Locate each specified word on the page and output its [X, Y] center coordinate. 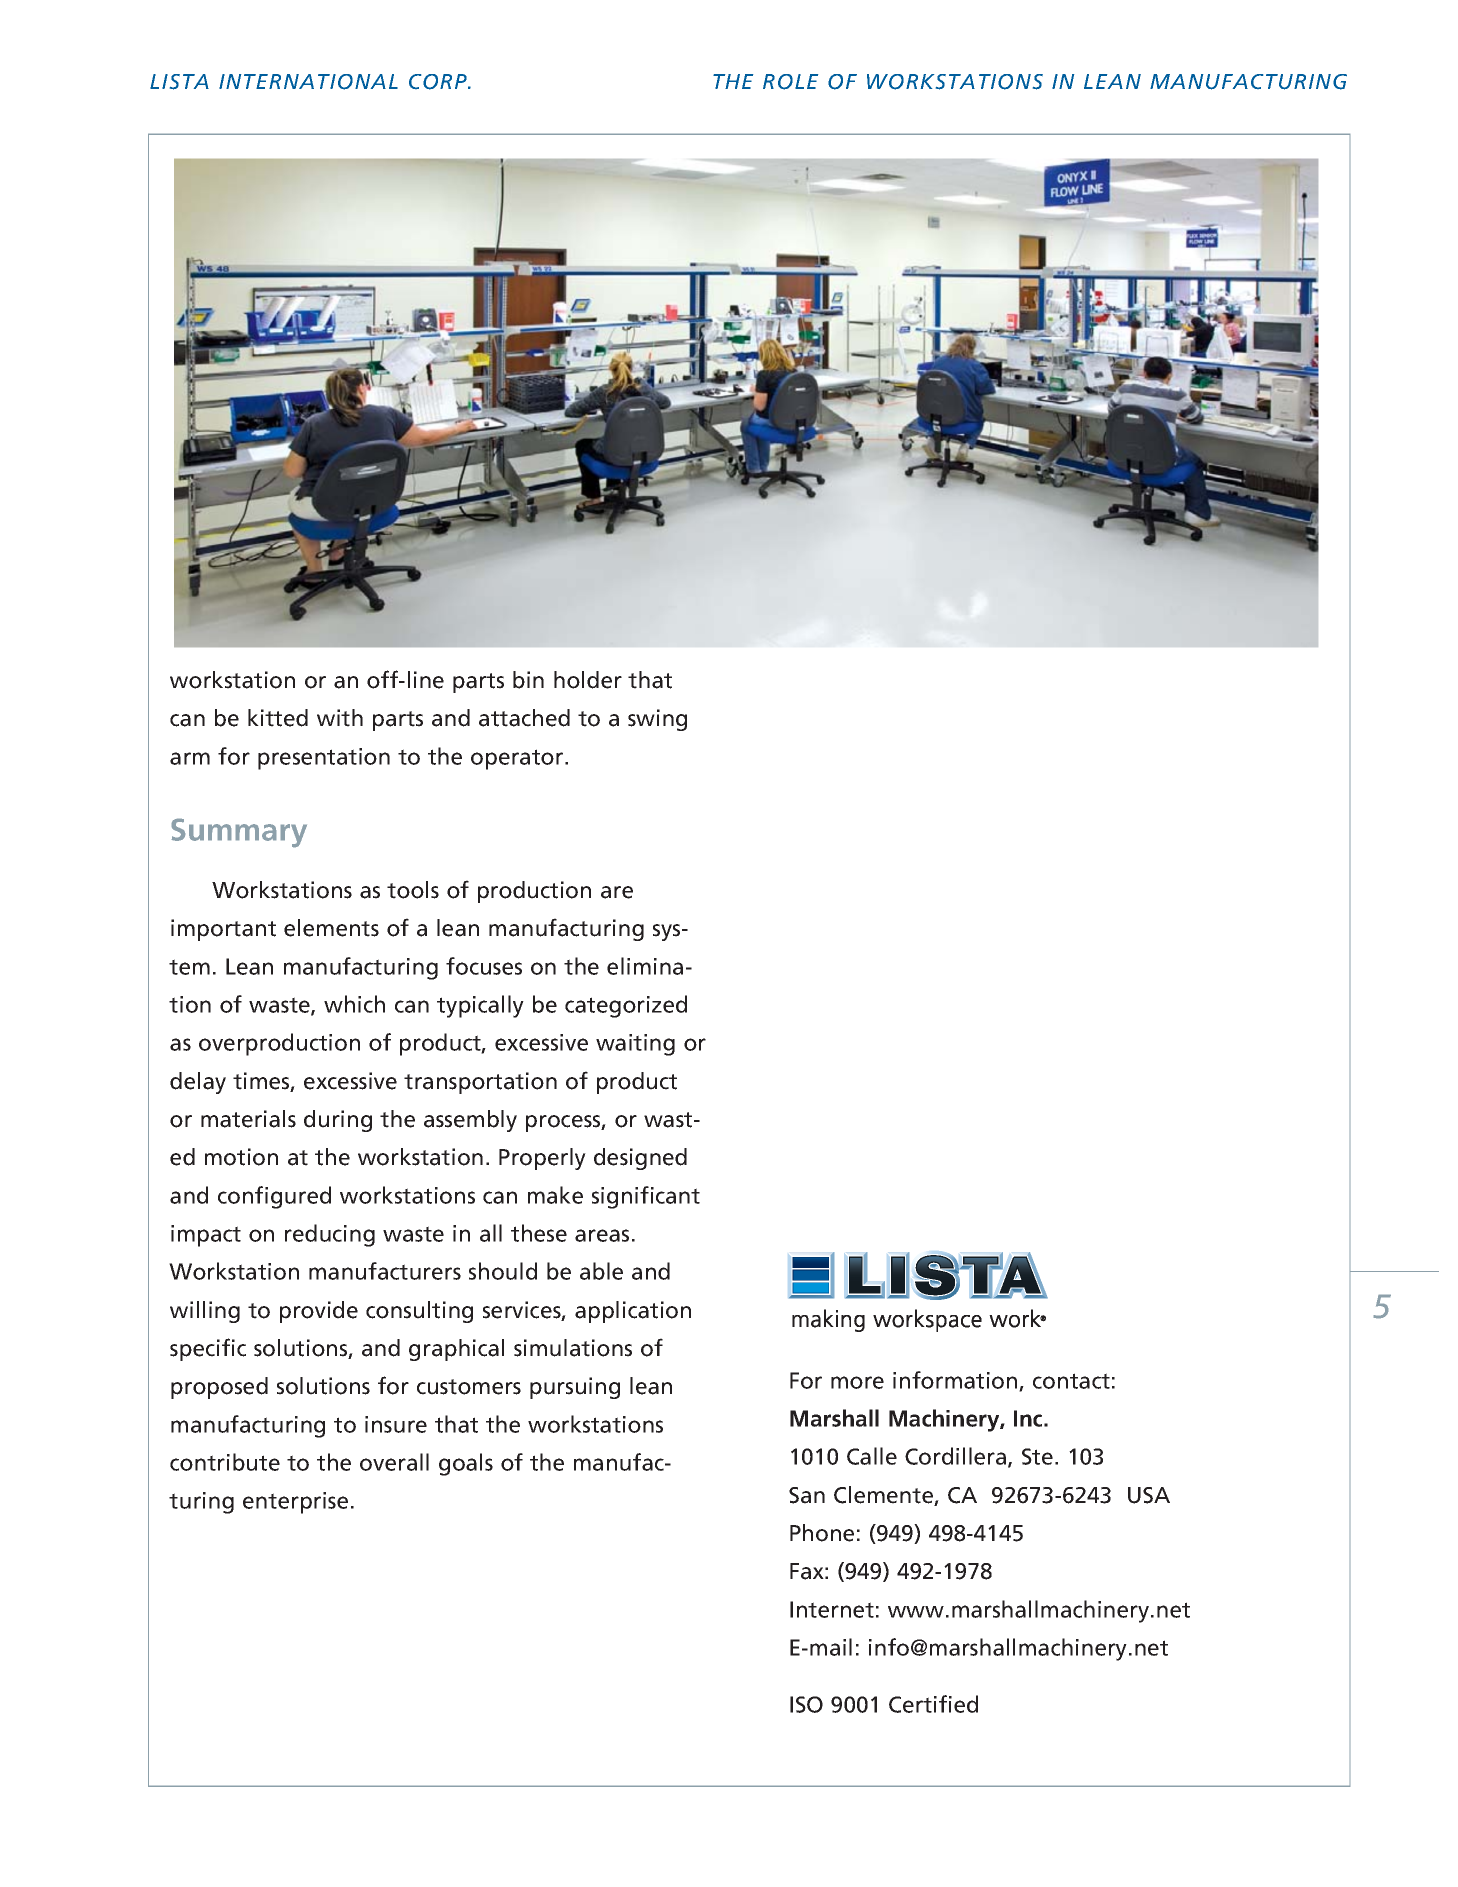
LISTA [179, 82]
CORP [439, 82]
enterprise [295, 1503]
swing [657, 720]
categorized [626, 1006]
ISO [806, 1704]
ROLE [790, 82]
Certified [933, 1704]
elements [331, 928]
